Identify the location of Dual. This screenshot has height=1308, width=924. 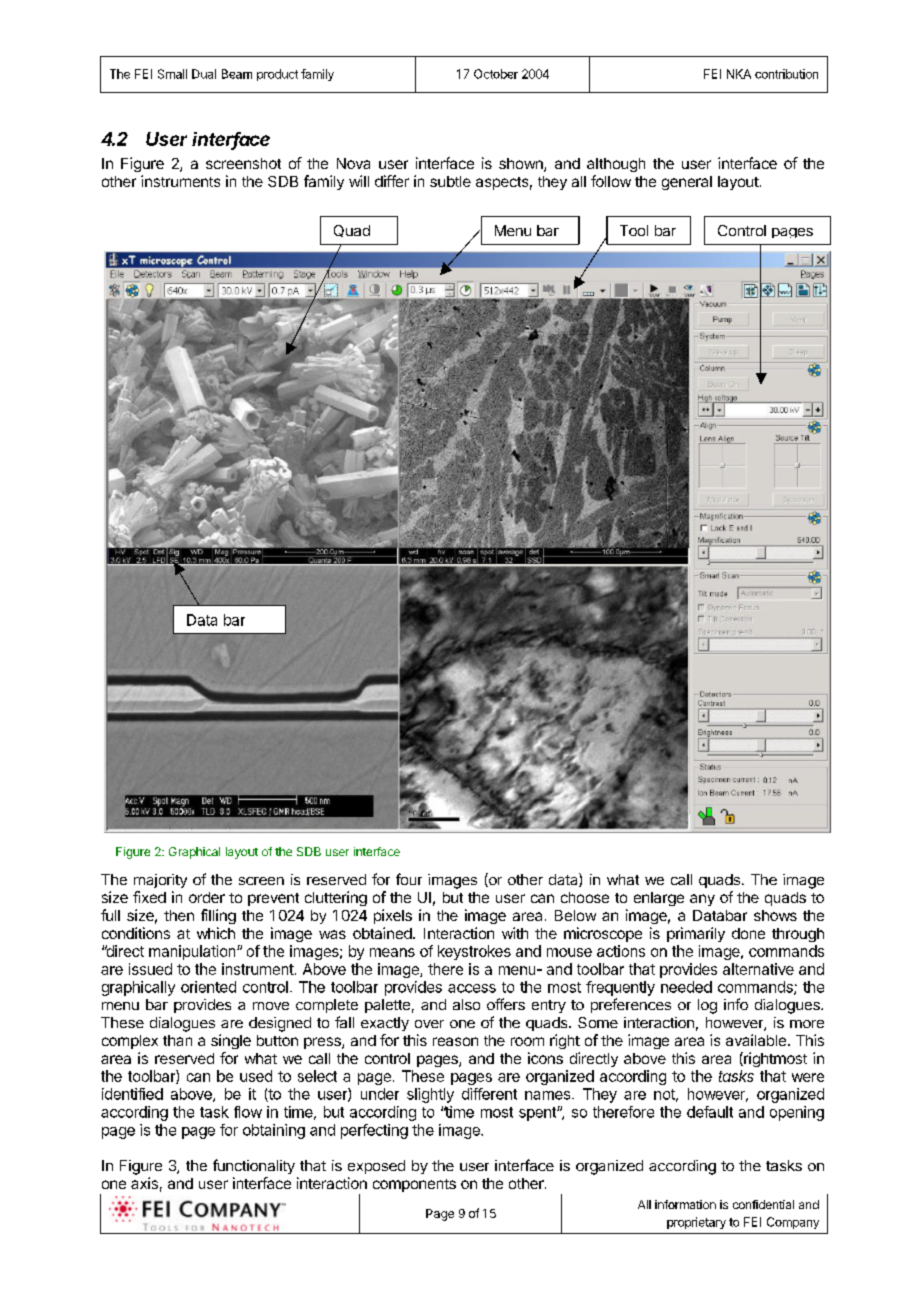
(204, 74).
